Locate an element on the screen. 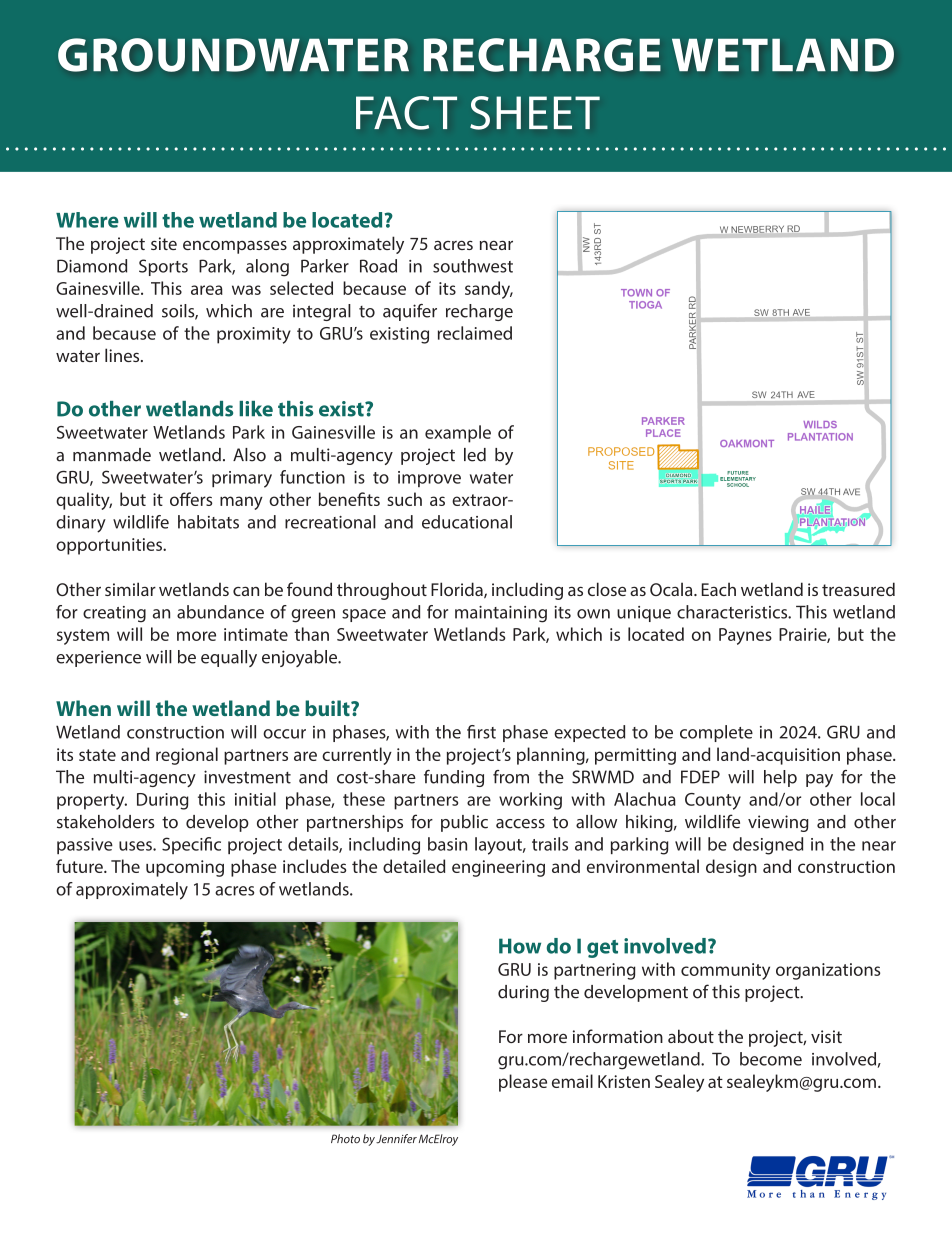 The width and height of the screenshot is (952, 1233). SHEET is located at coordinates (535, 113).
